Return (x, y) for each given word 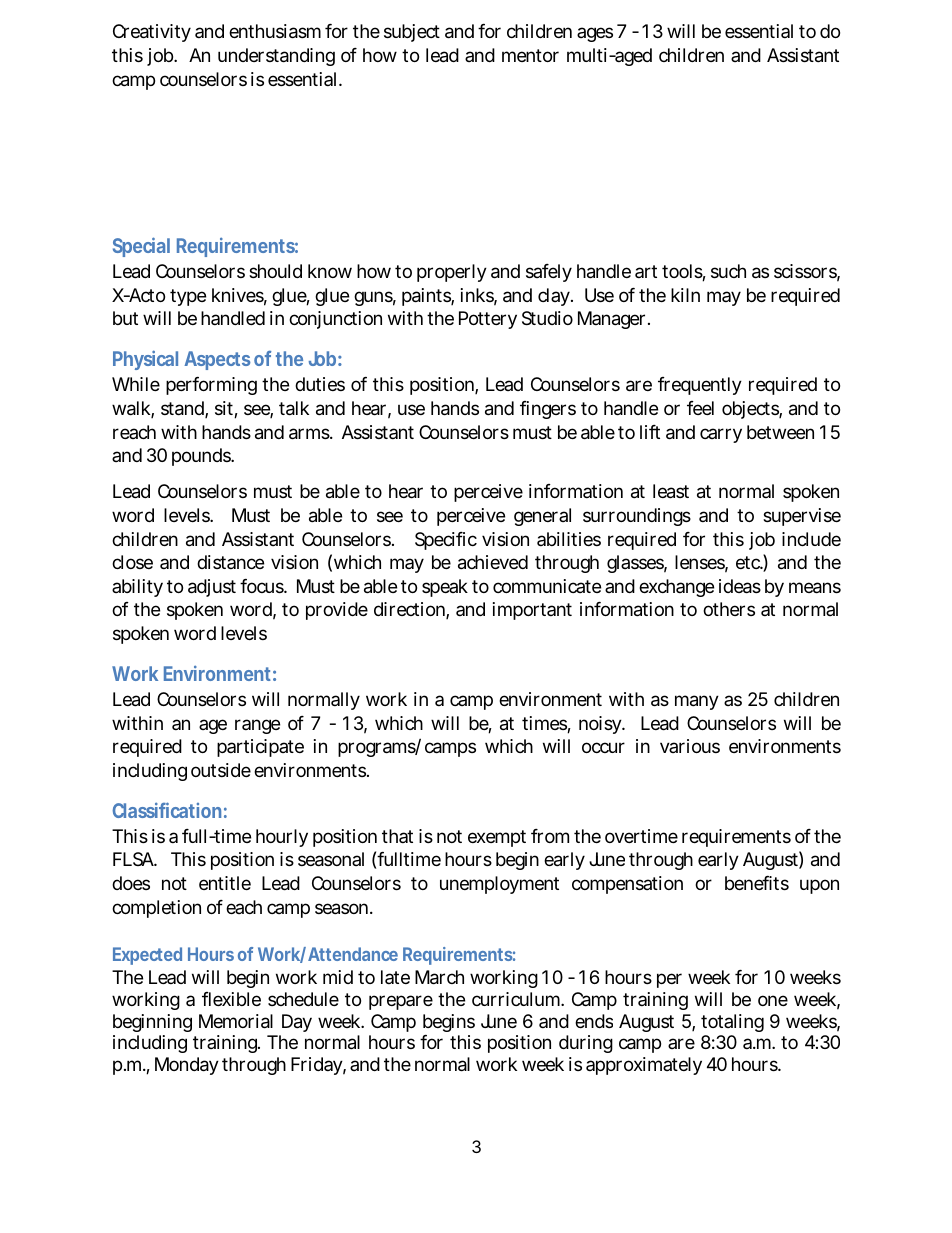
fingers (548, 410)
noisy (602, 725)
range (257, 726)
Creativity (152, 33)
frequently (700, 386)
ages (595, 34)
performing (211, 386)
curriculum (518, 999)
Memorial (236, 1021)
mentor (530, 55)
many (697, 702)
